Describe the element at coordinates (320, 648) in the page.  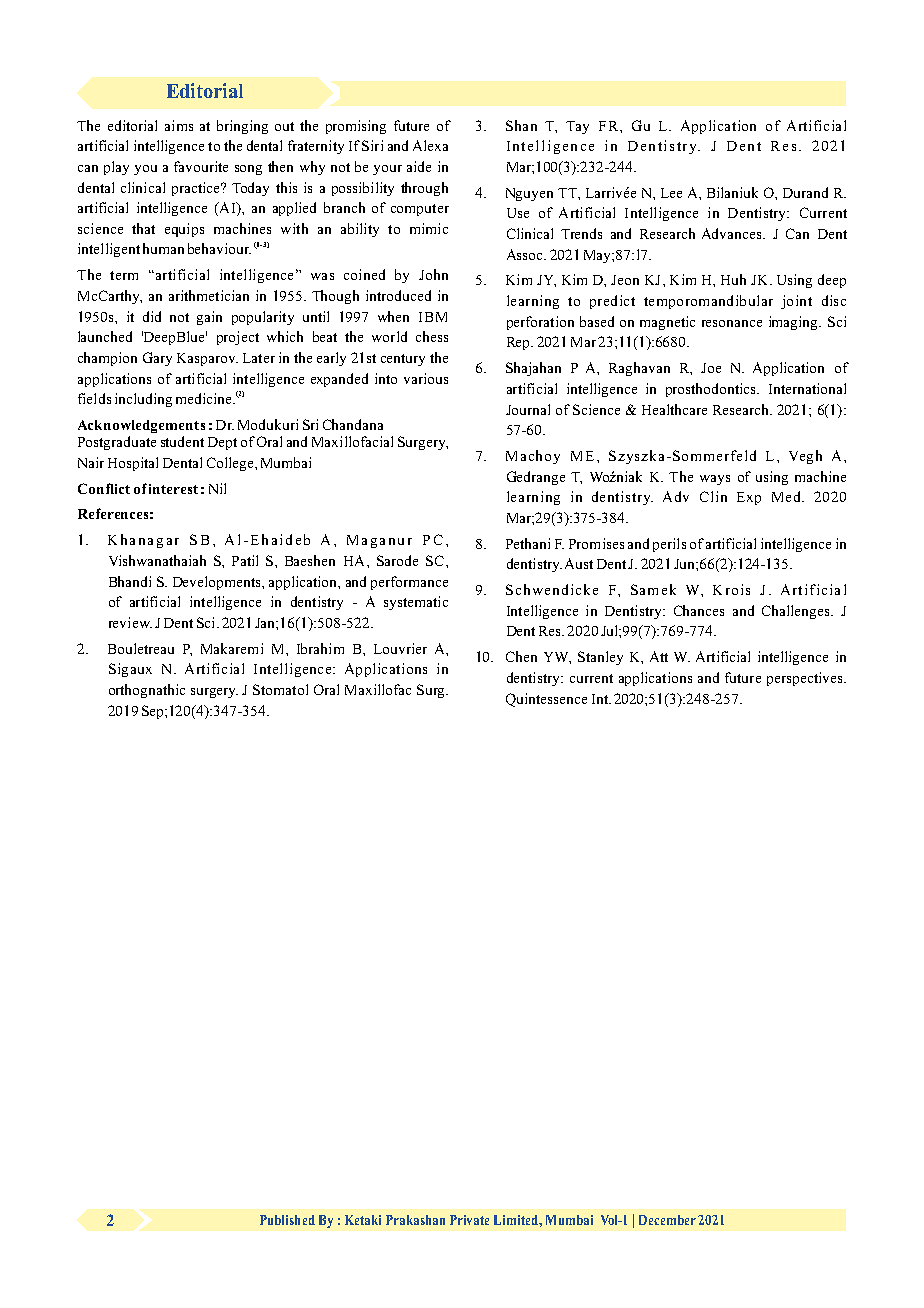
I see `Ibrahim` at that location.
